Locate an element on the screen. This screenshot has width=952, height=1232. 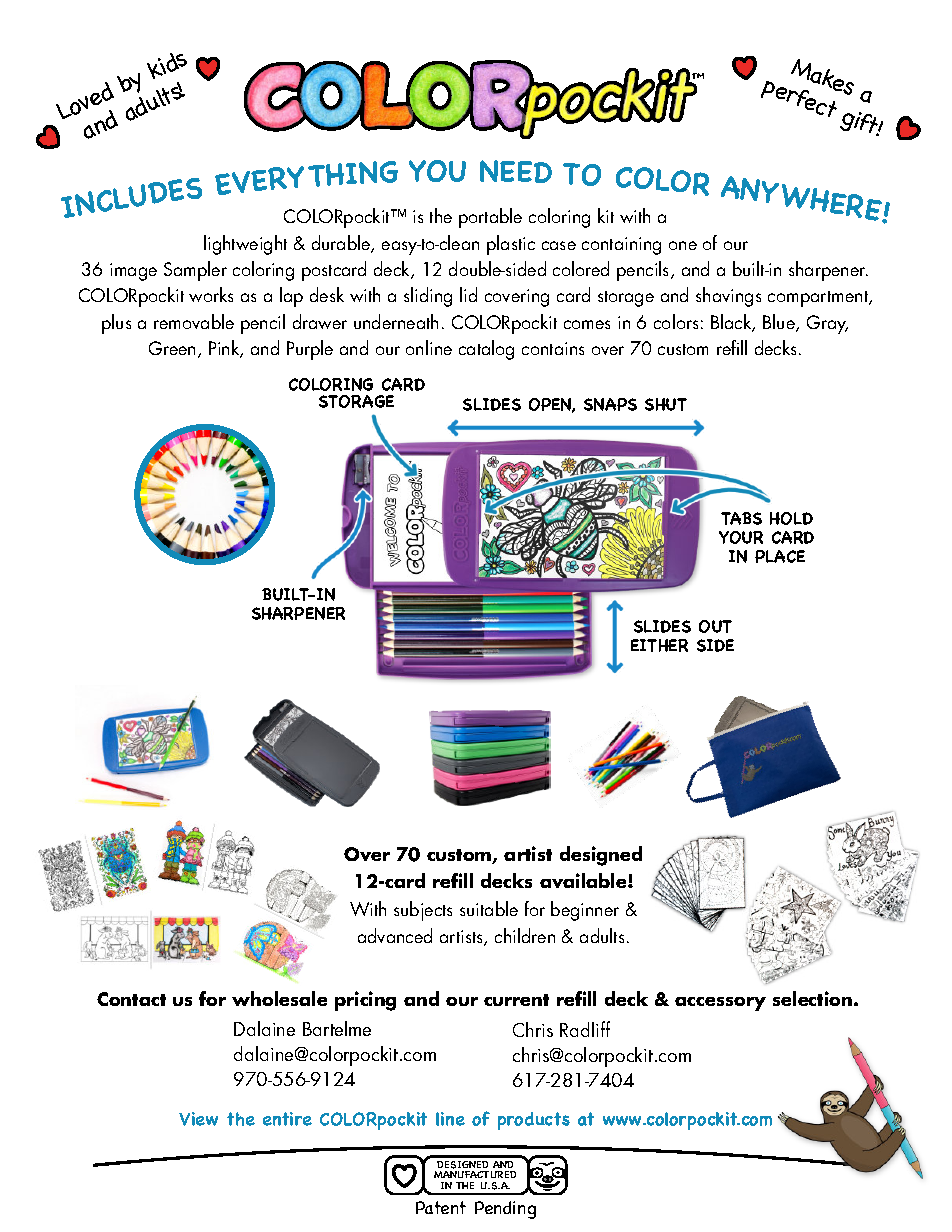
View is located at coordinates (198, 1119).
